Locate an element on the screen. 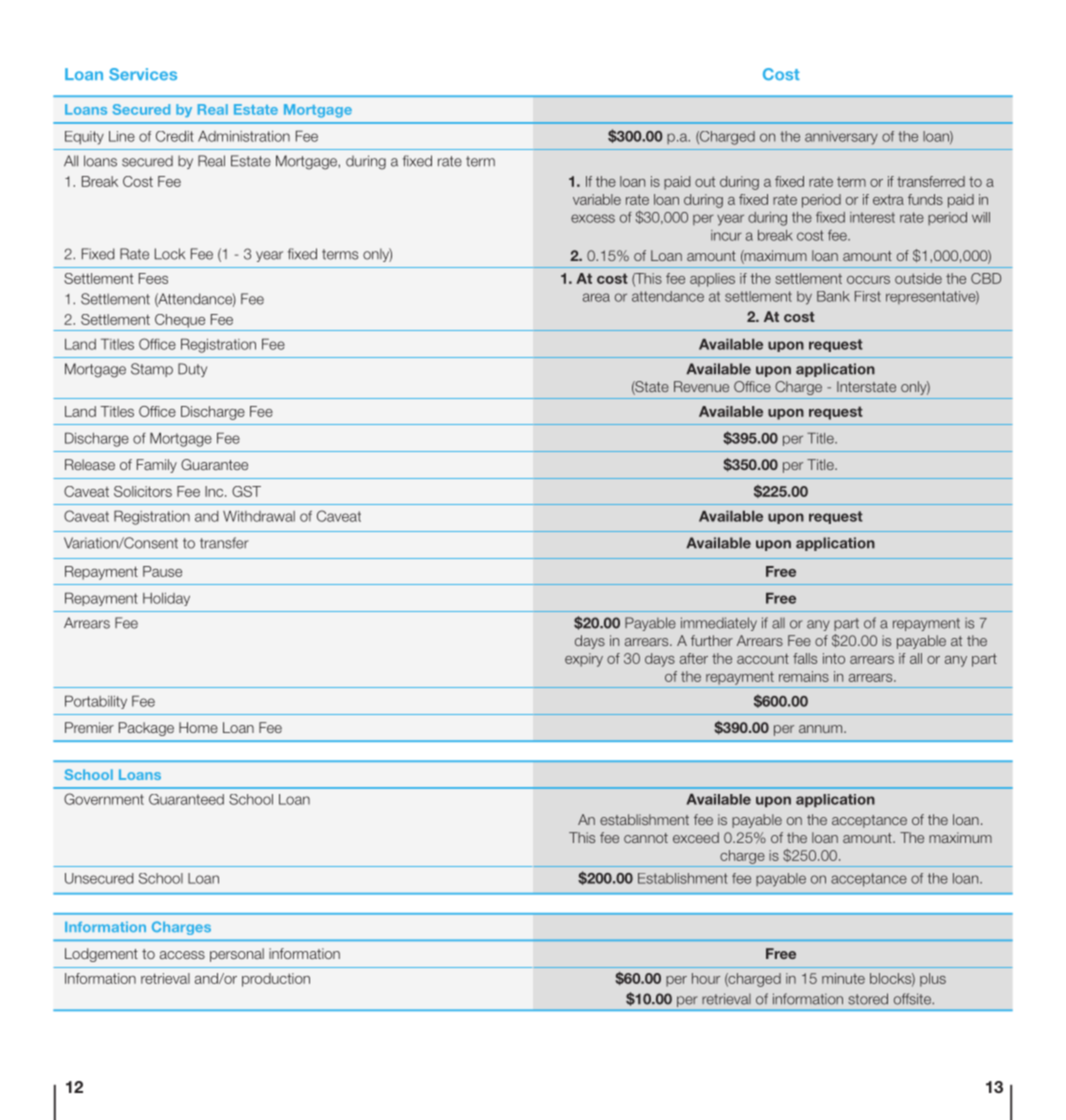  variable is located at coordinates (597, 199).
